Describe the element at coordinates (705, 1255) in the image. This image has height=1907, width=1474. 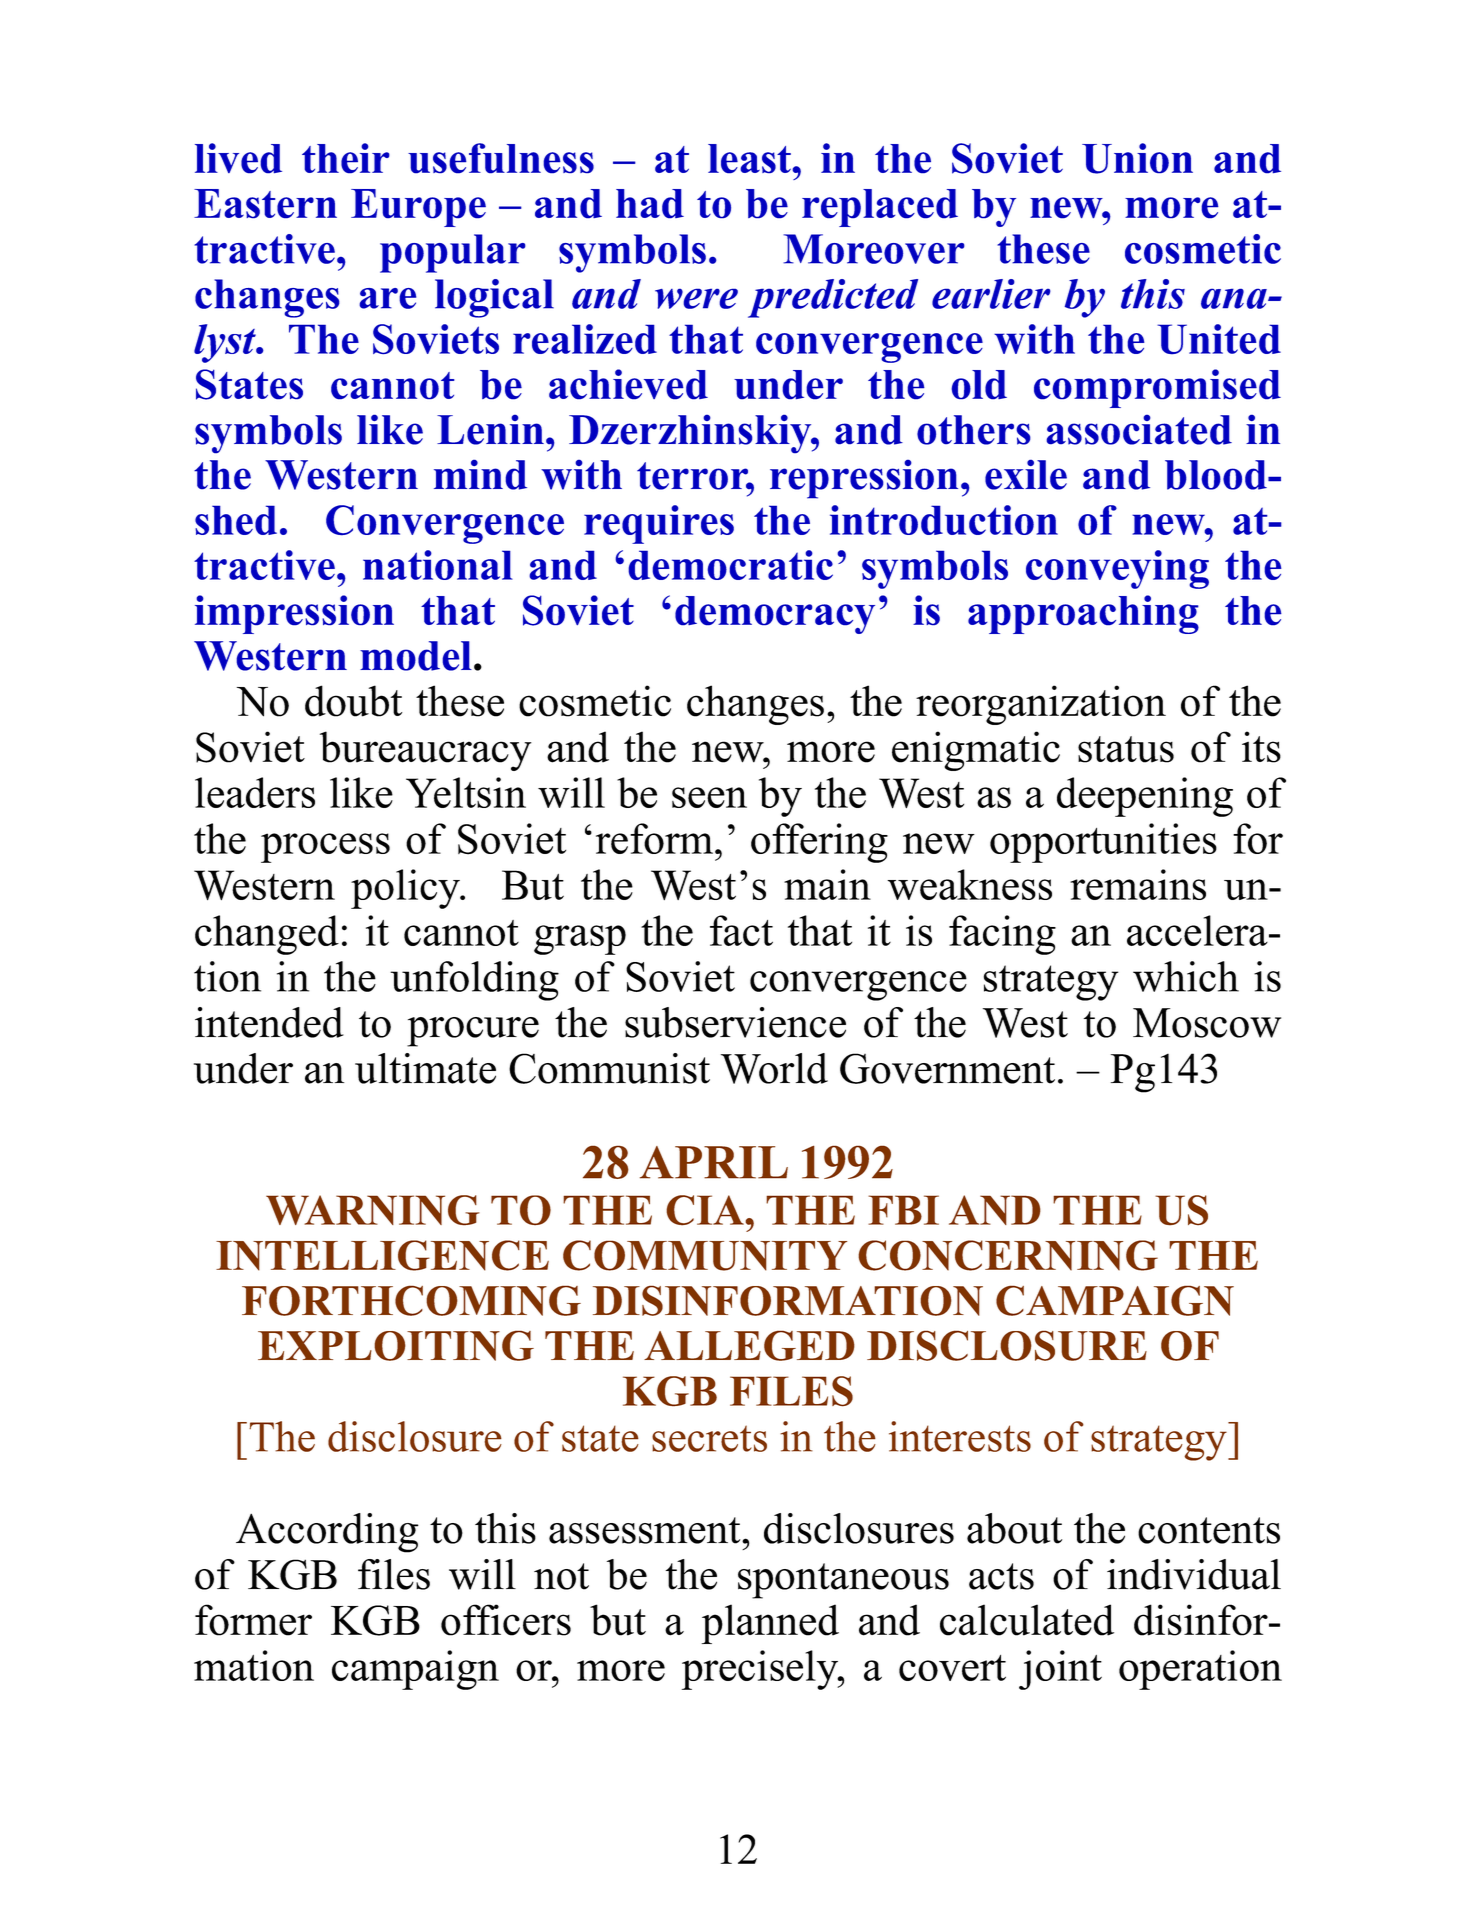
I see `COMMUNITY` at that location.
